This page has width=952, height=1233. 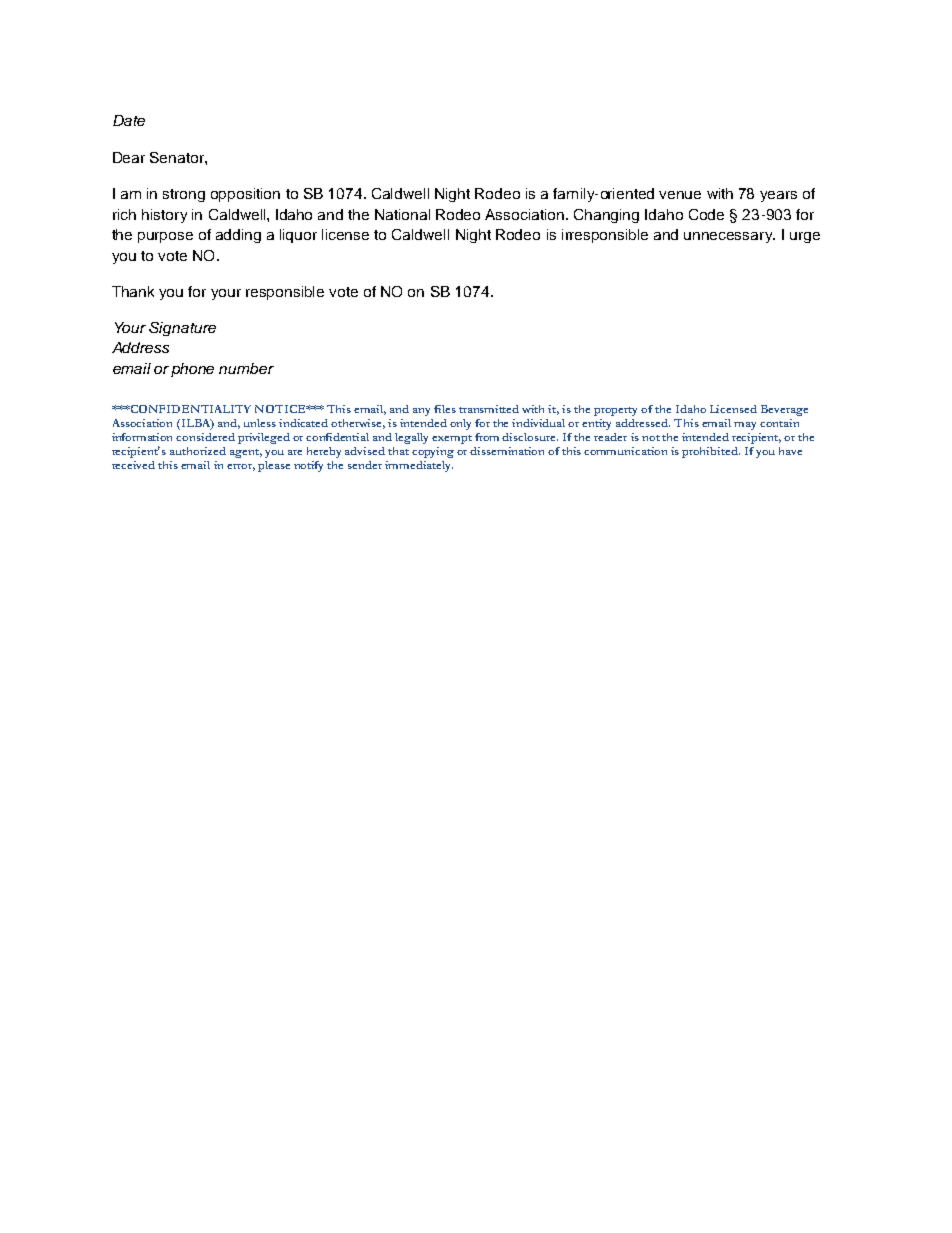 What do you see at coordinates (133, 291) in the page?
I see `Thank` at bounding box center [133, 291].
